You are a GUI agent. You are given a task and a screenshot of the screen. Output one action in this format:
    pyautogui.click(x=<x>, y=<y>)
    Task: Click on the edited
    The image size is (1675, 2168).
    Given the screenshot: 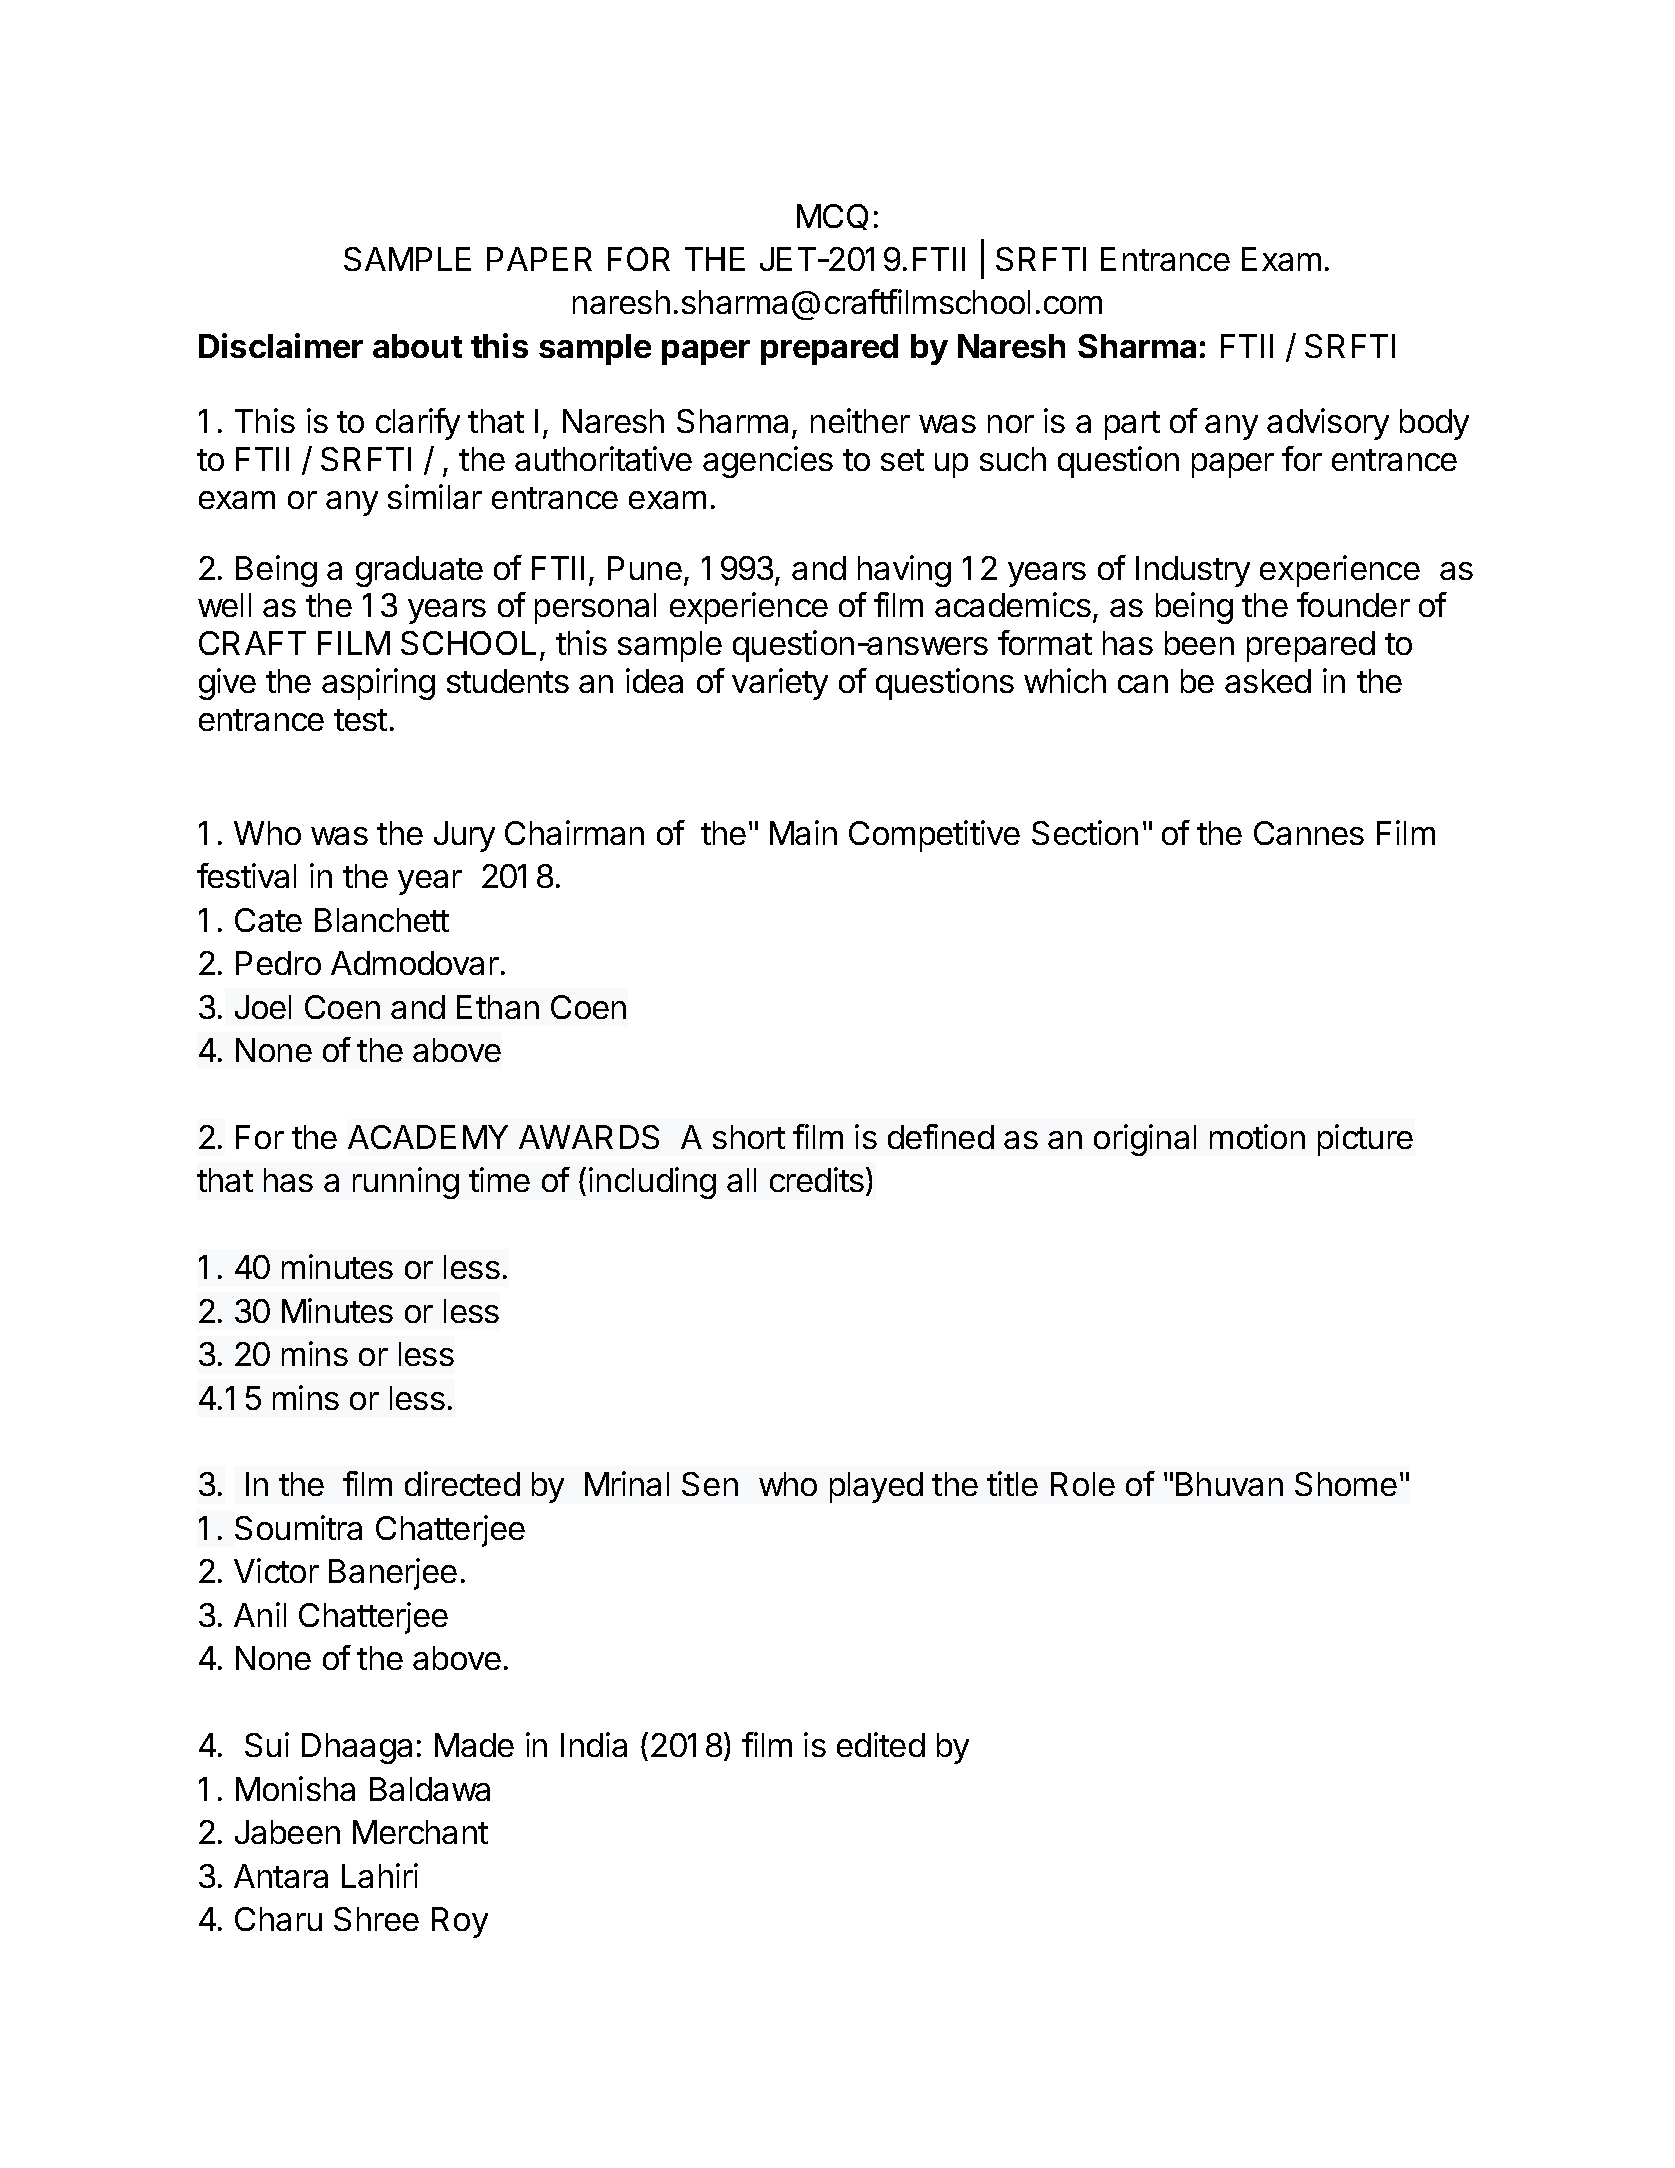 What is the action you would take?
    pyautogui.click(x=881, y=1744)
